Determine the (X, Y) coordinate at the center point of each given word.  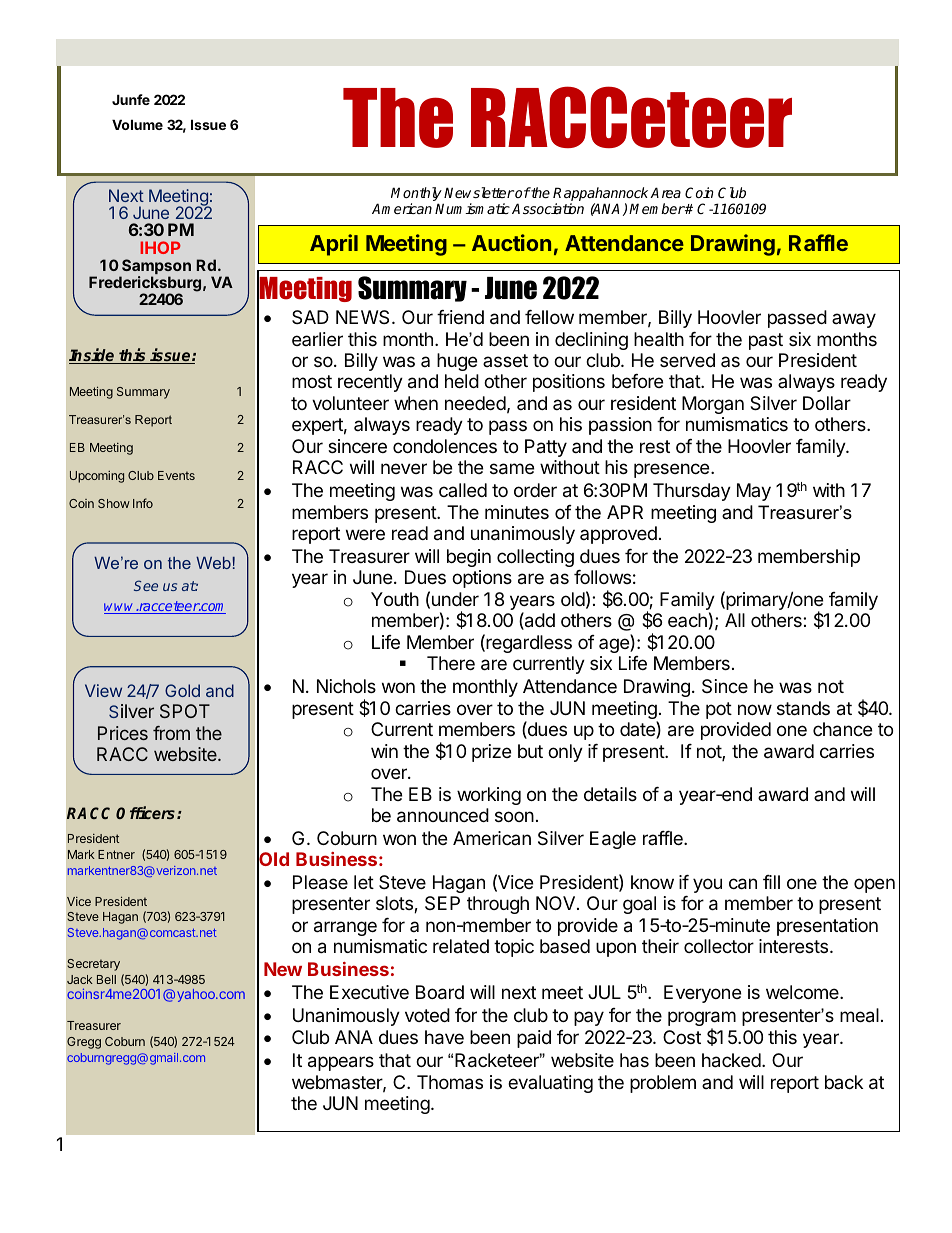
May (754, 492)
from (171, 733)
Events (176, 475)
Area (665, 192)
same (512, 469)
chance (842, 729)
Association (548, 208)
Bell (106, 979)
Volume (137, 124)
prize (491, 753)
